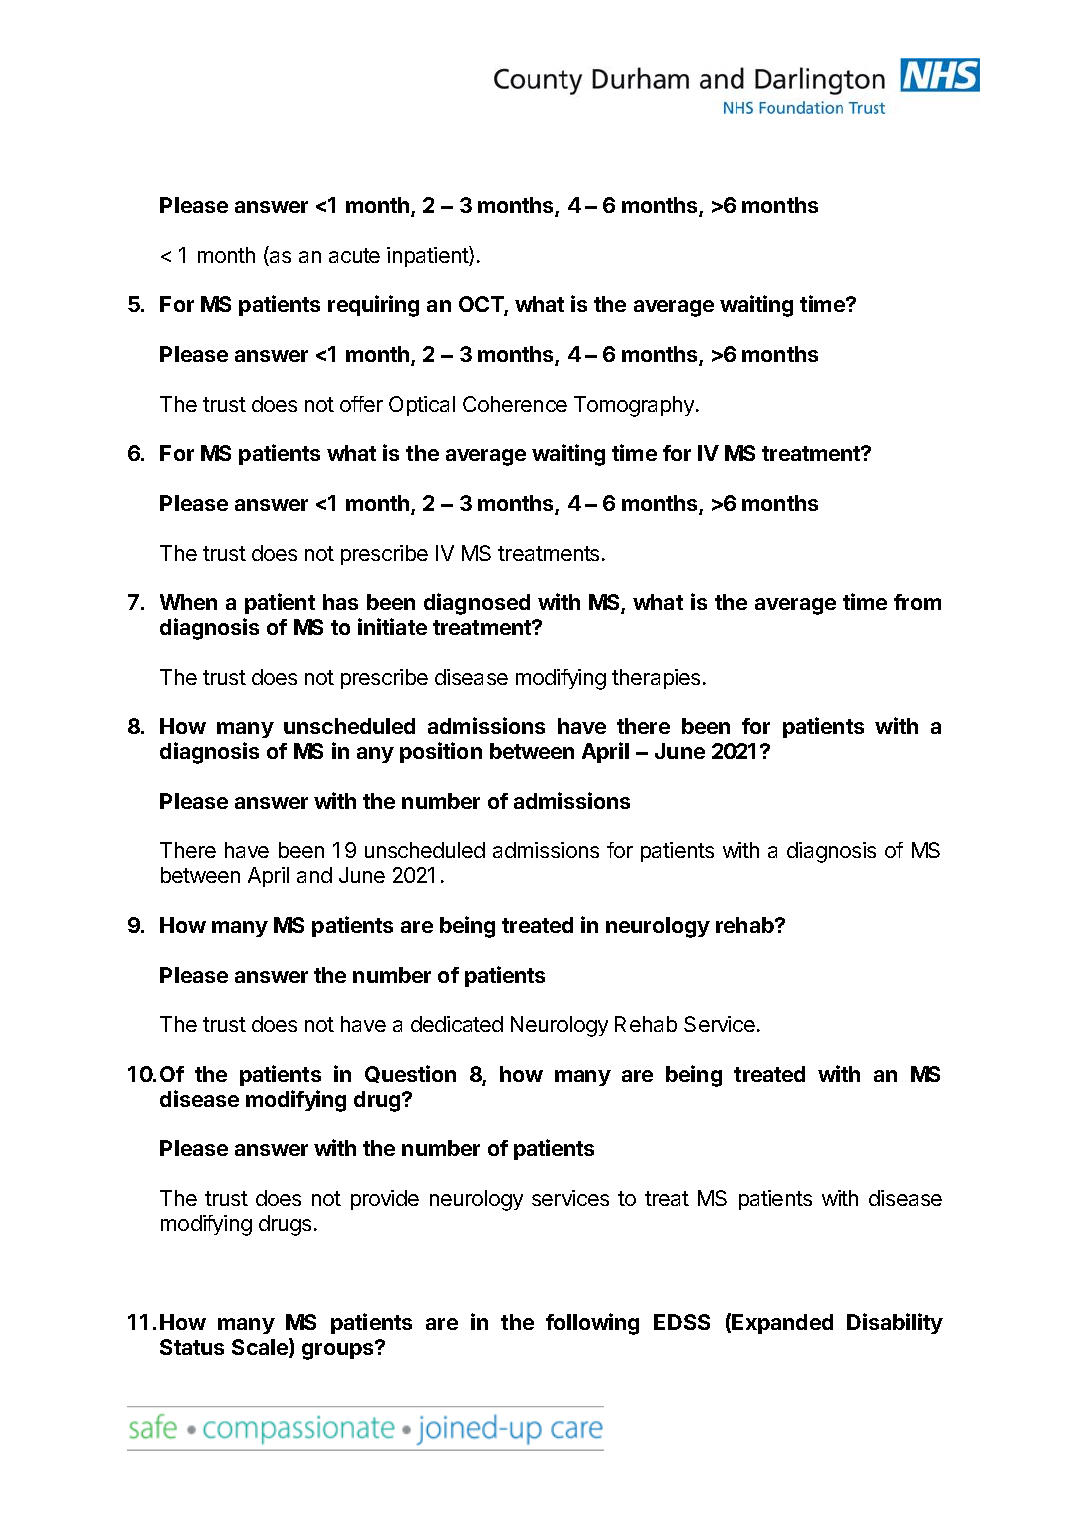 The image size is (1070, 1514). What do you see at coordinates (457, 1024) in the screenshot?
I see `dedicated` at bounding box center [457, 1024].
